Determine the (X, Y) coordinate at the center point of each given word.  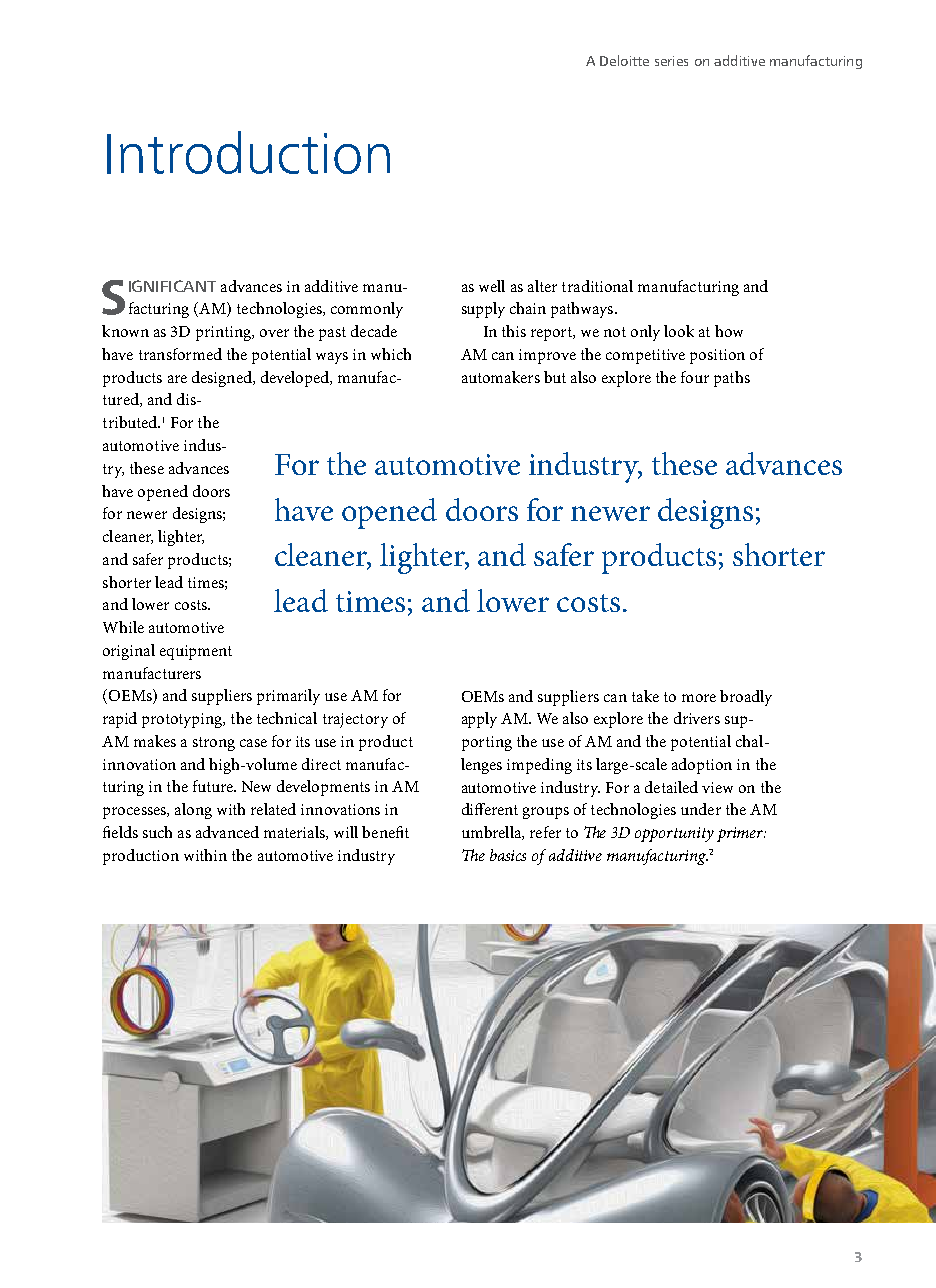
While (123, 627)
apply (479, 720)
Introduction (248, 152)
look (679, 331)
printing (225, 333)
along (193, 811)
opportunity (674, 834)
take (645, 696)
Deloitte (624, 60)
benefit (385, 832)
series (671, 61)
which (391, 354)
